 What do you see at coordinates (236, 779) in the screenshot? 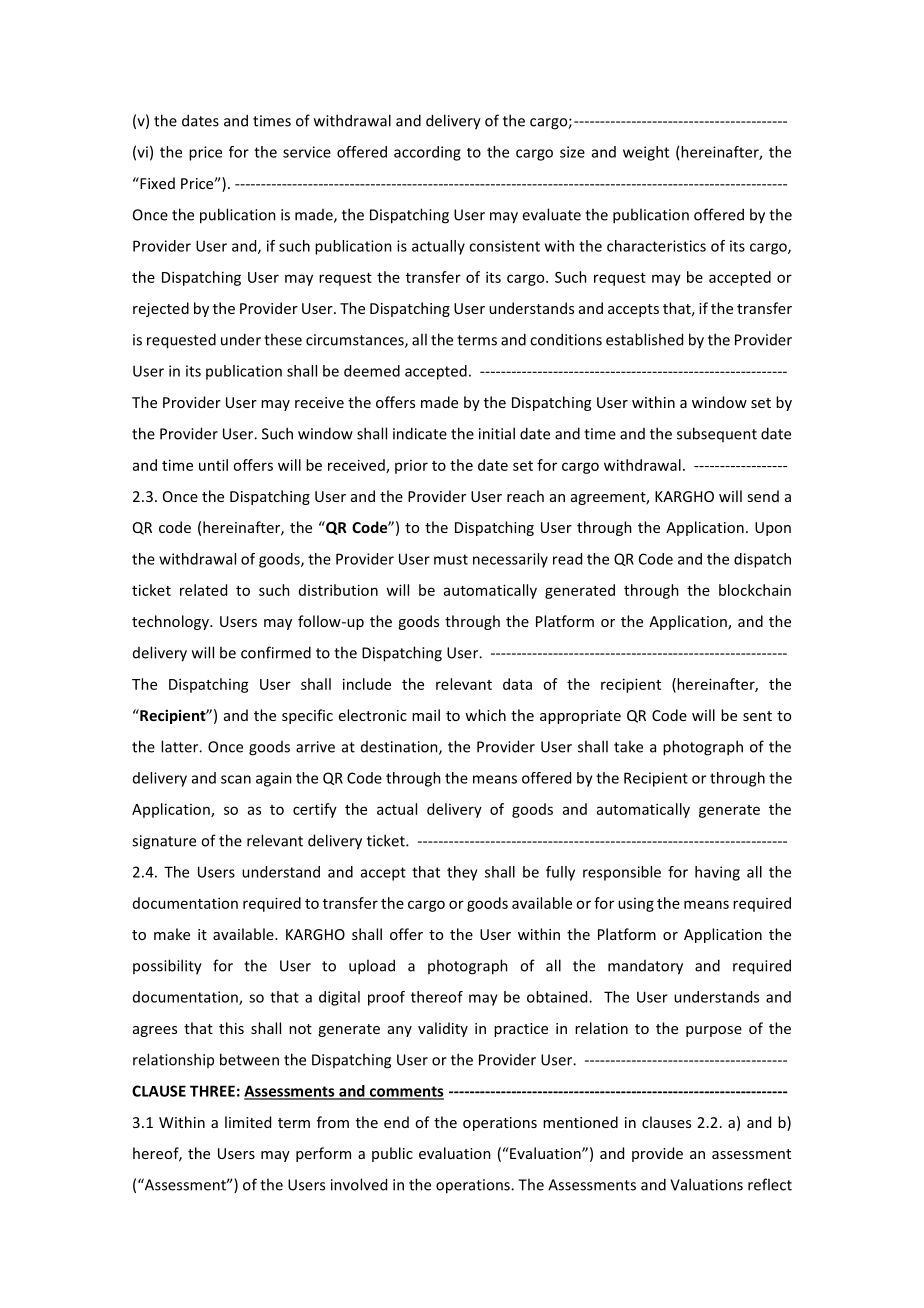
I see `scan` at bounding box center [236, 779].
